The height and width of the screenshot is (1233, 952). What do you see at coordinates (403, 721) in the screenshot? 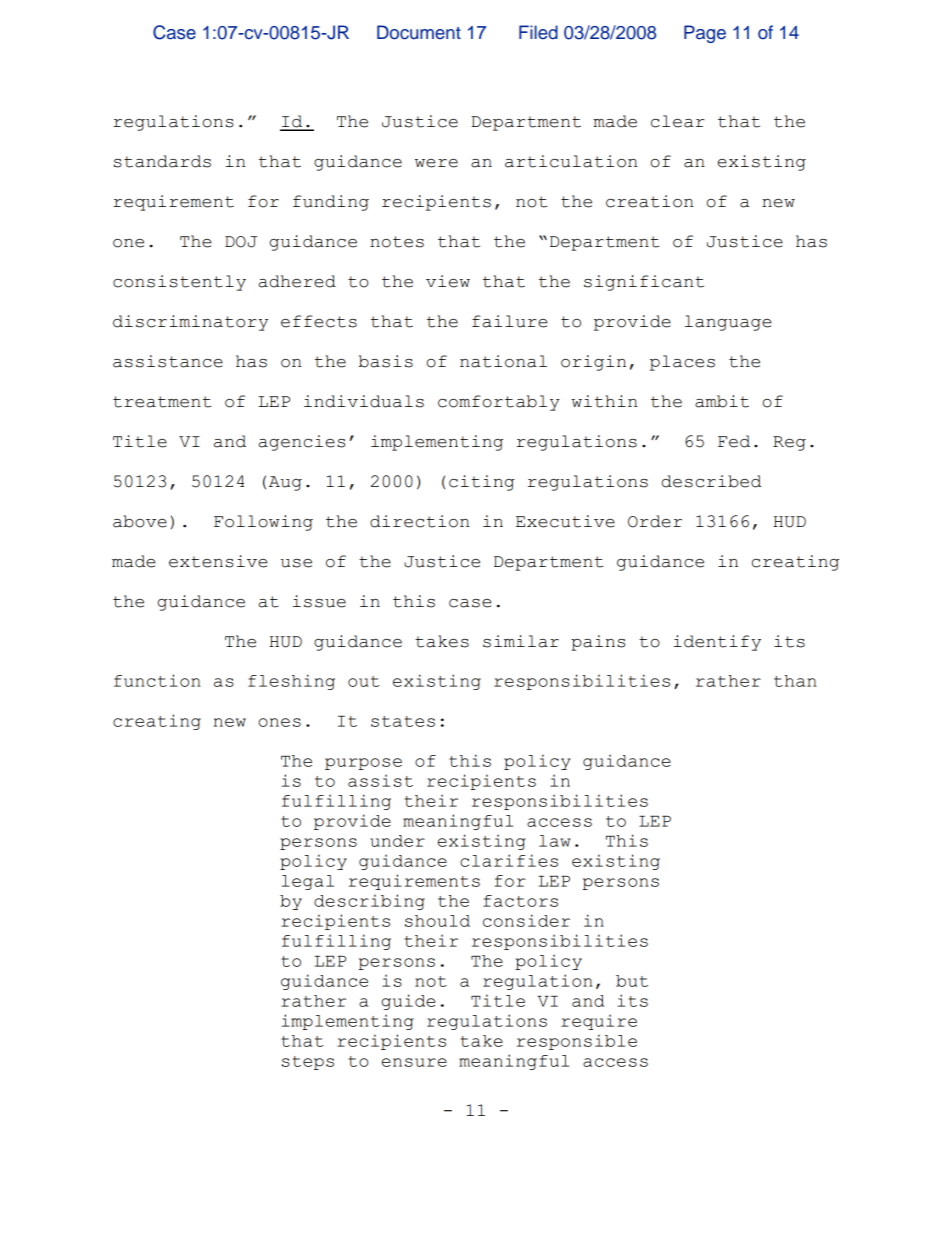
I see `states` at bounding box center [403, 721].
